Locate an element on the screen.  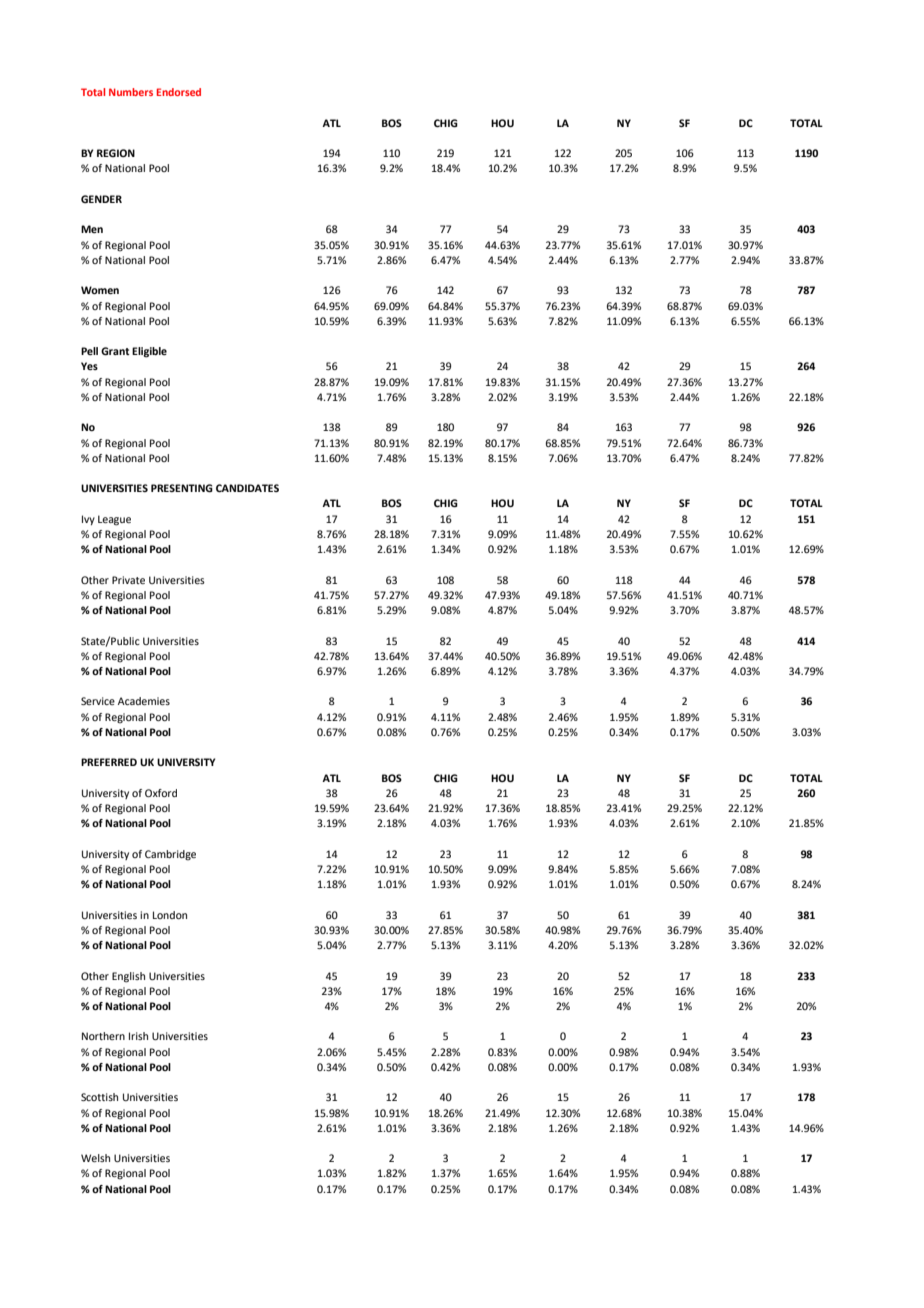
Numbers is located at coordinates (131, 92).
